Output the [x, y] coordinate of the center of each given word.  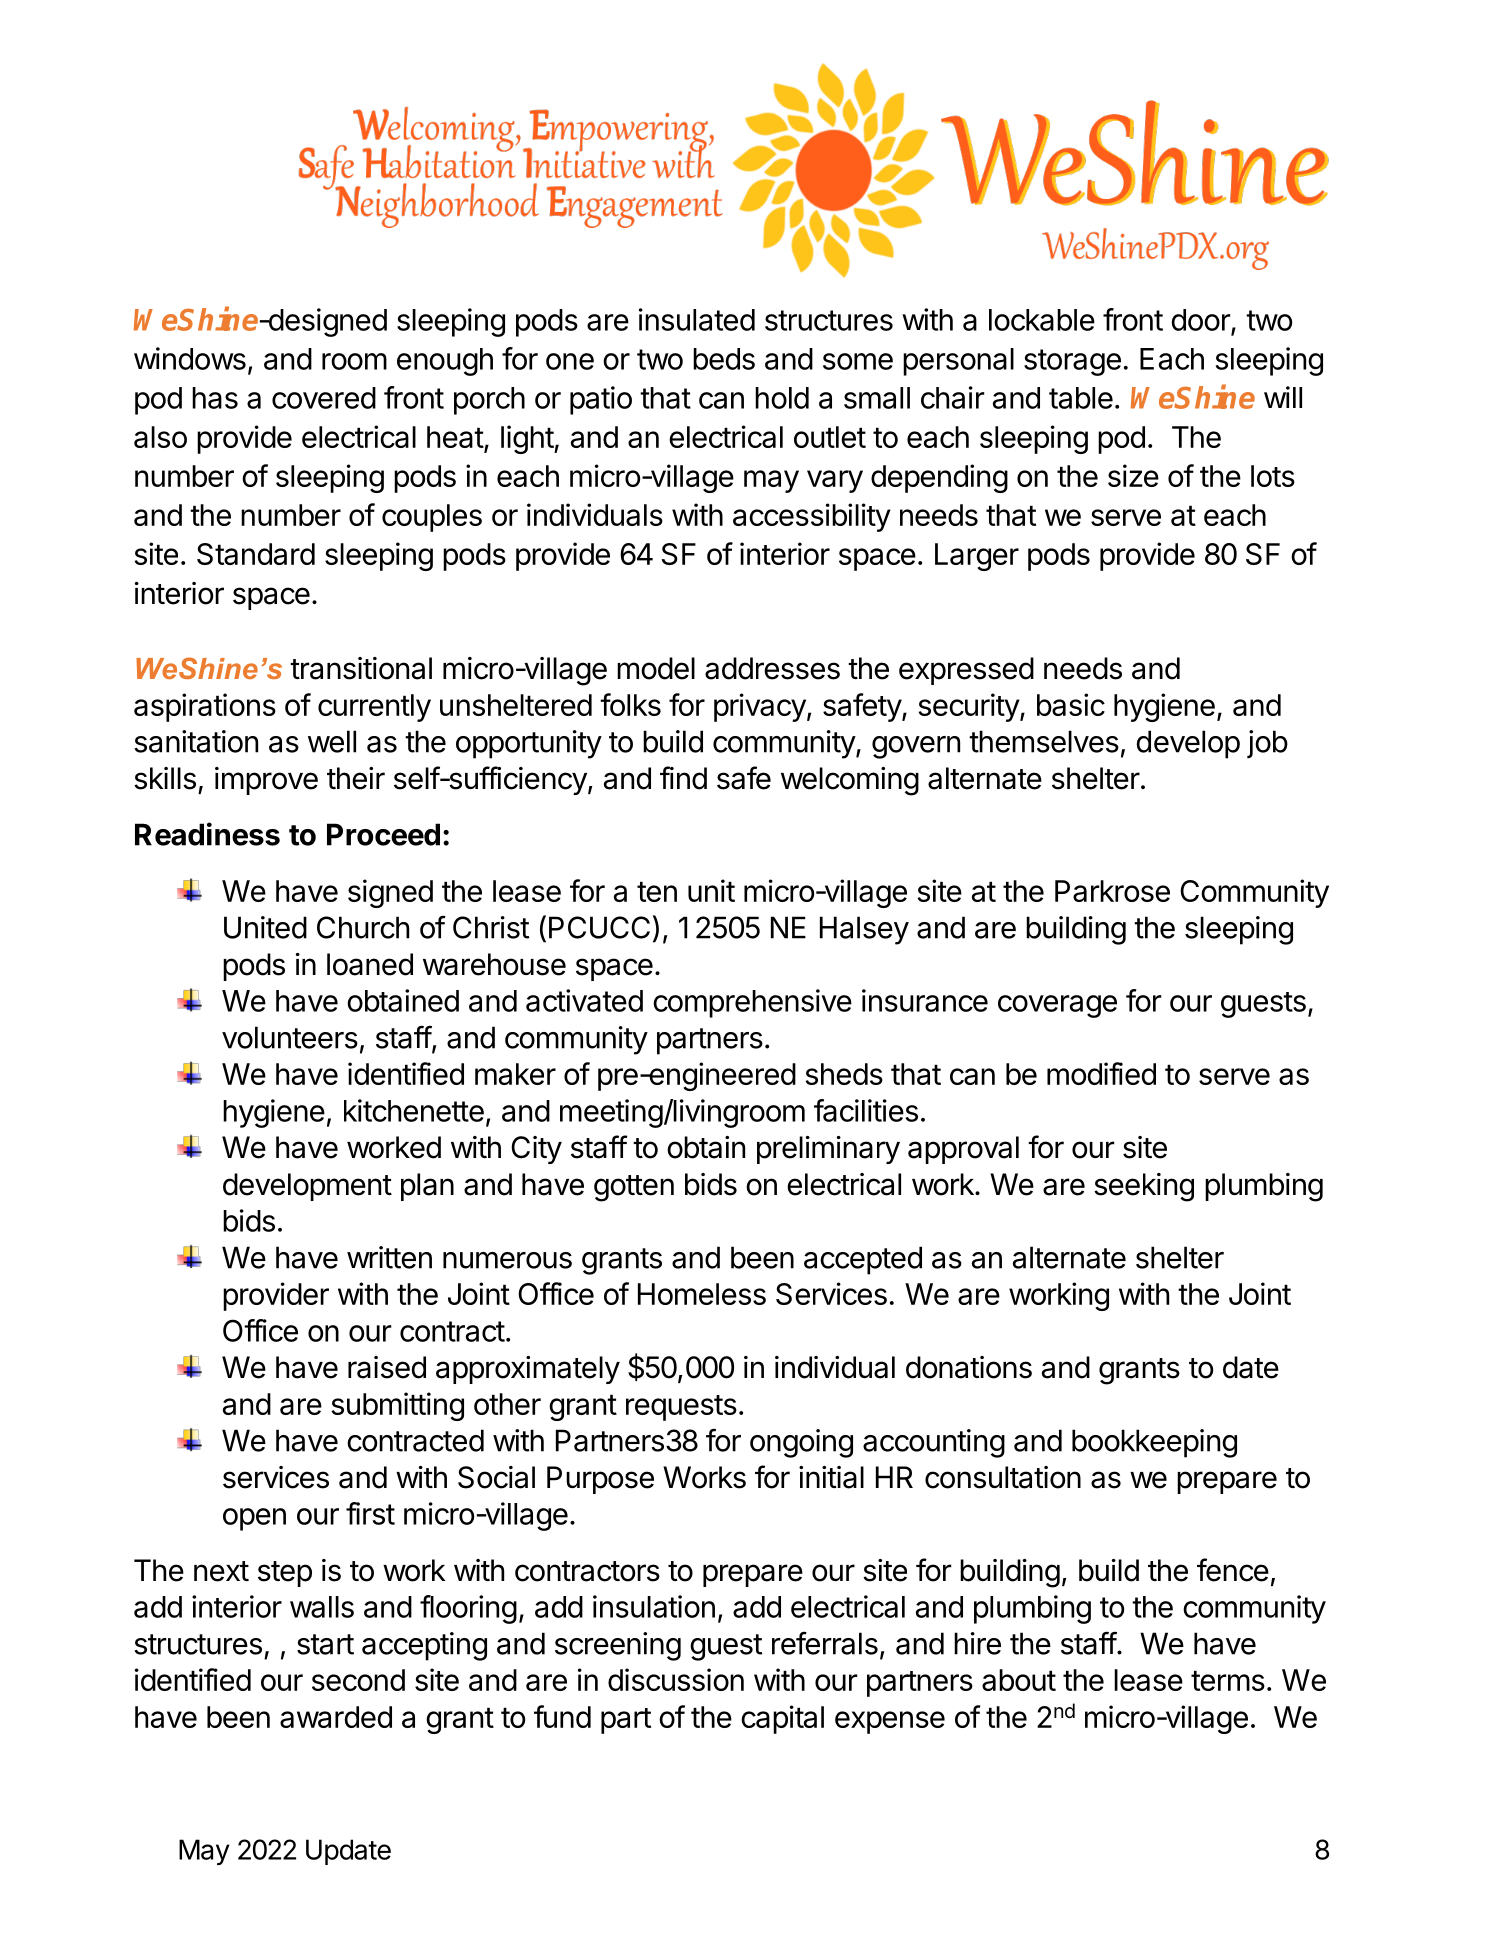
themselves [1044, 741]
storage [1072, 362]
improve [266, 781]
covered [324, 398]
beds [724, 359]
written [389, 1257]
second [358, 1680]
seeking [1144, 1187]
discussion [676, 1679]
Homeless [702, 1294]
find [683, 778]
